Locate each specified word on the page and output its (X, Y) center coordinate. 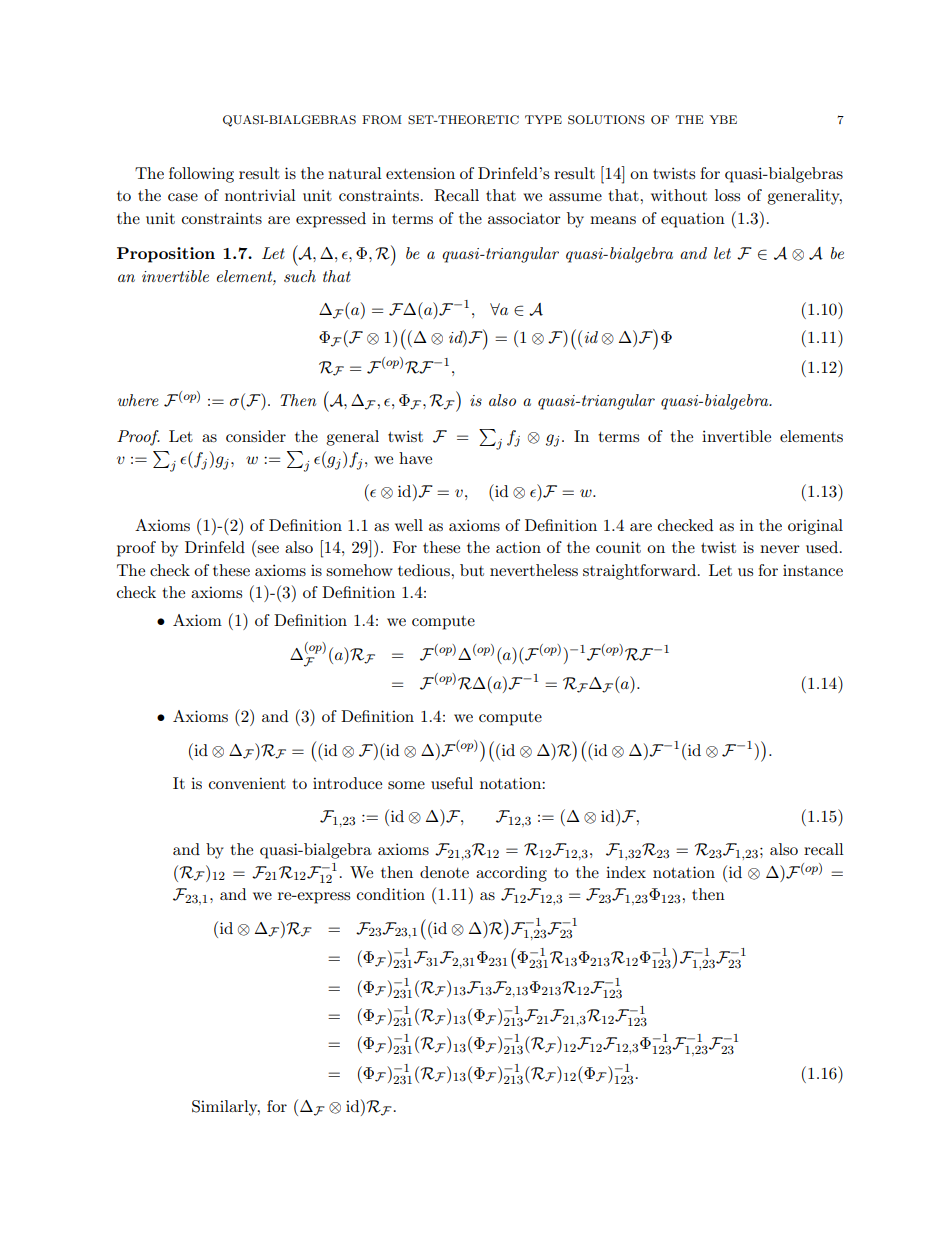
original (815, 527)
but (472, 570)
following (201, 175)
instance (813, 570)
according (511, 874)
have (415, 458)
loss (727, 195)
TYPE (543, 119)
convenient (247, 783)
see (268, 549)
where (138, 400)
